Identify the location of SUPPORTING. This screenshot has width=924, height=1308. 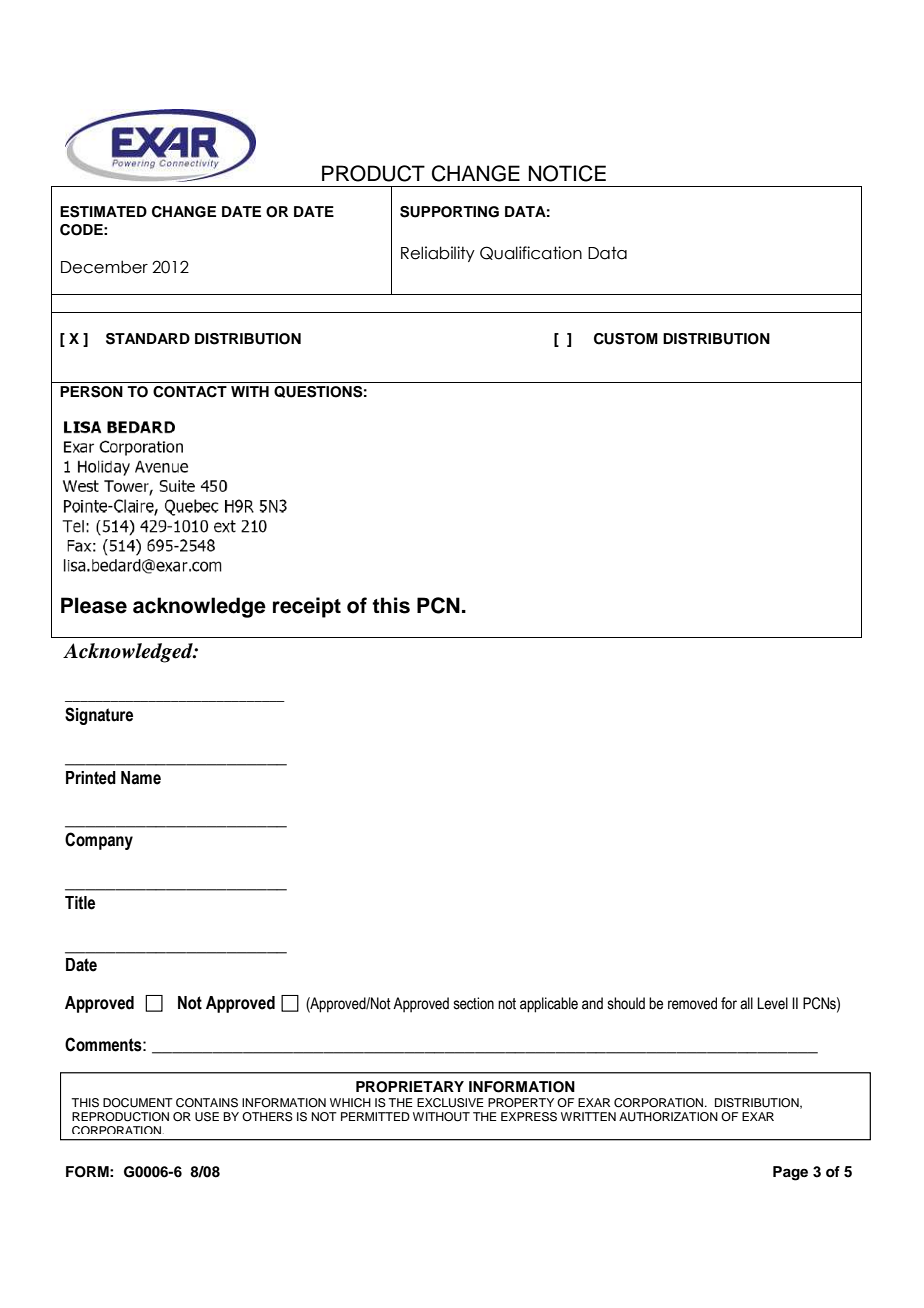
(449, 212).
